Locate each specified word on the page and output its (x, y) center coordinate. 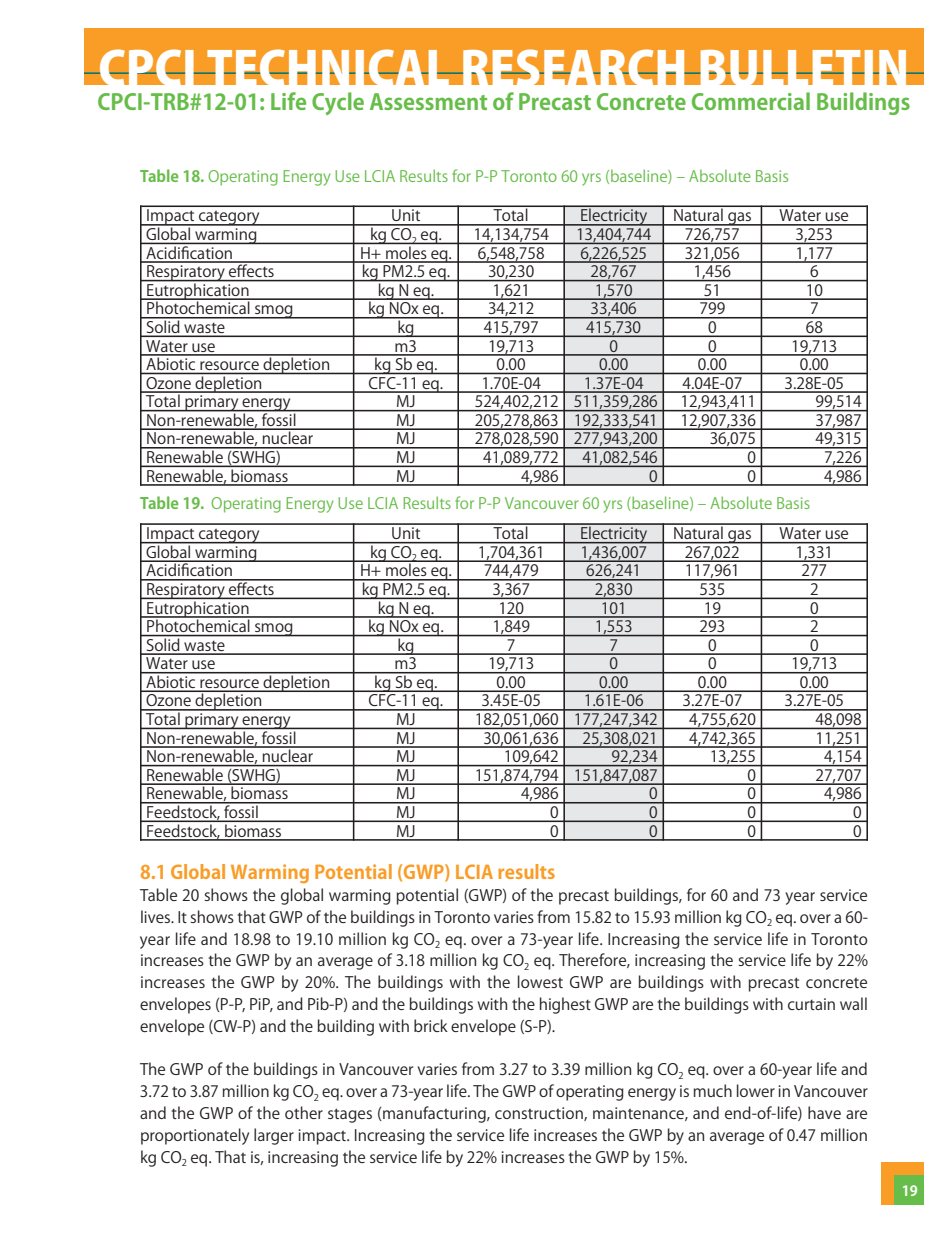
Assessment (428, 101)
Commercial (751, 101)
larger (274, 1136)
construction (540, 1114)
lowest (540, 981)
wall (853, 1003)
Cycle (338, 103)
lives (156, 916)
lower (756, 1090)
